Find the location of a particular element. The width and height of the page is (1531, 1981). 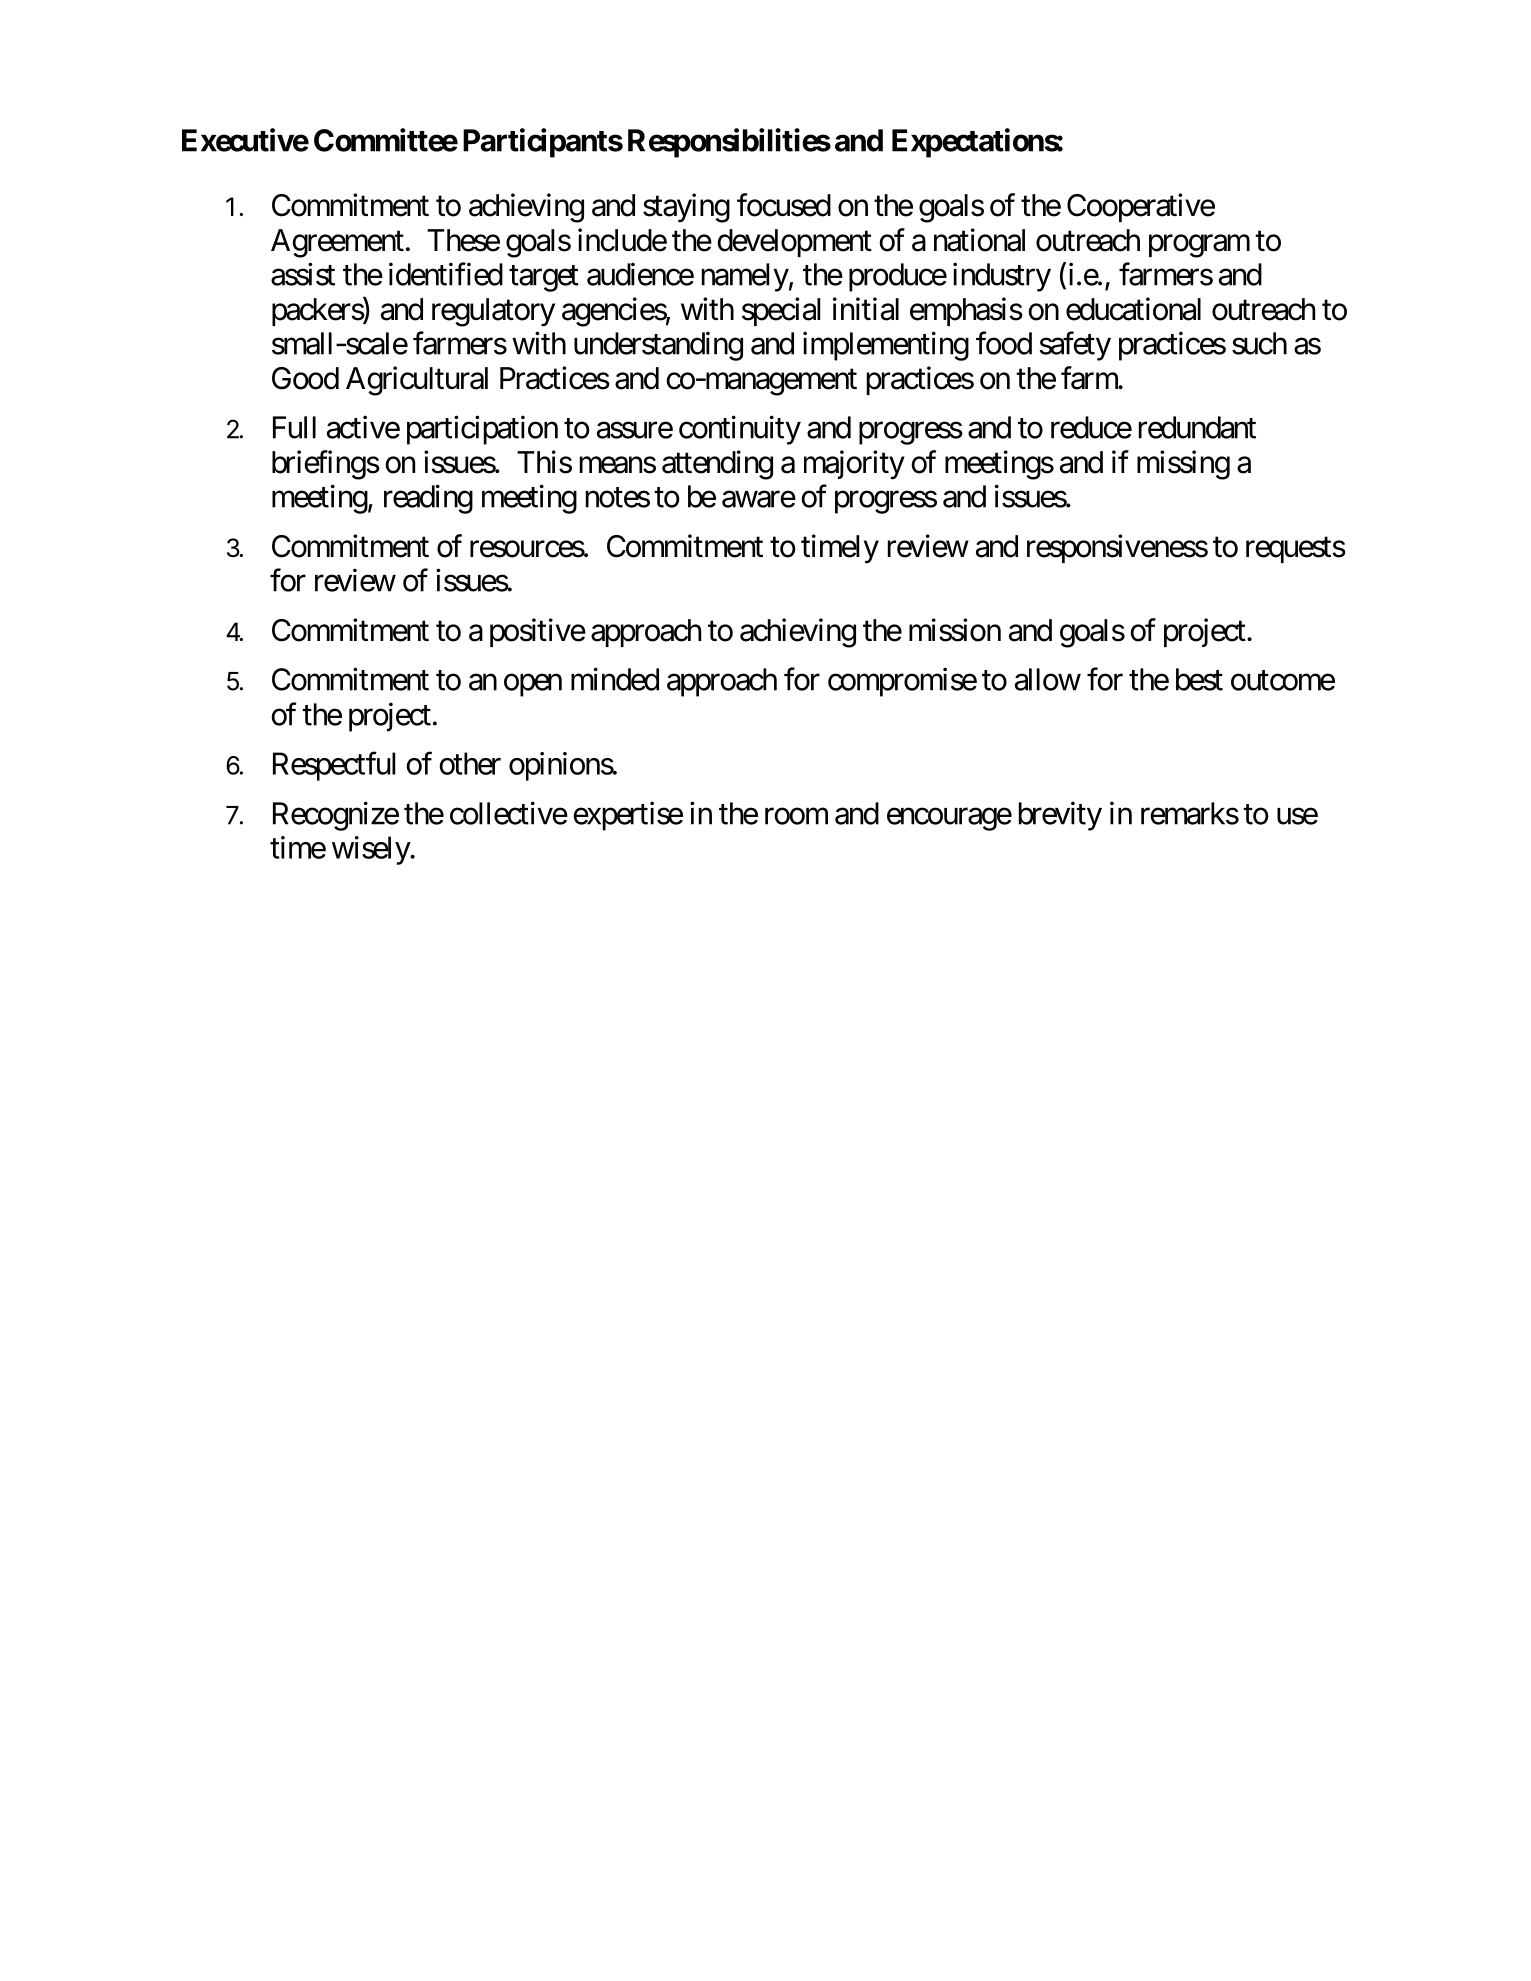

wisely is located at coordinates (371, 850).
